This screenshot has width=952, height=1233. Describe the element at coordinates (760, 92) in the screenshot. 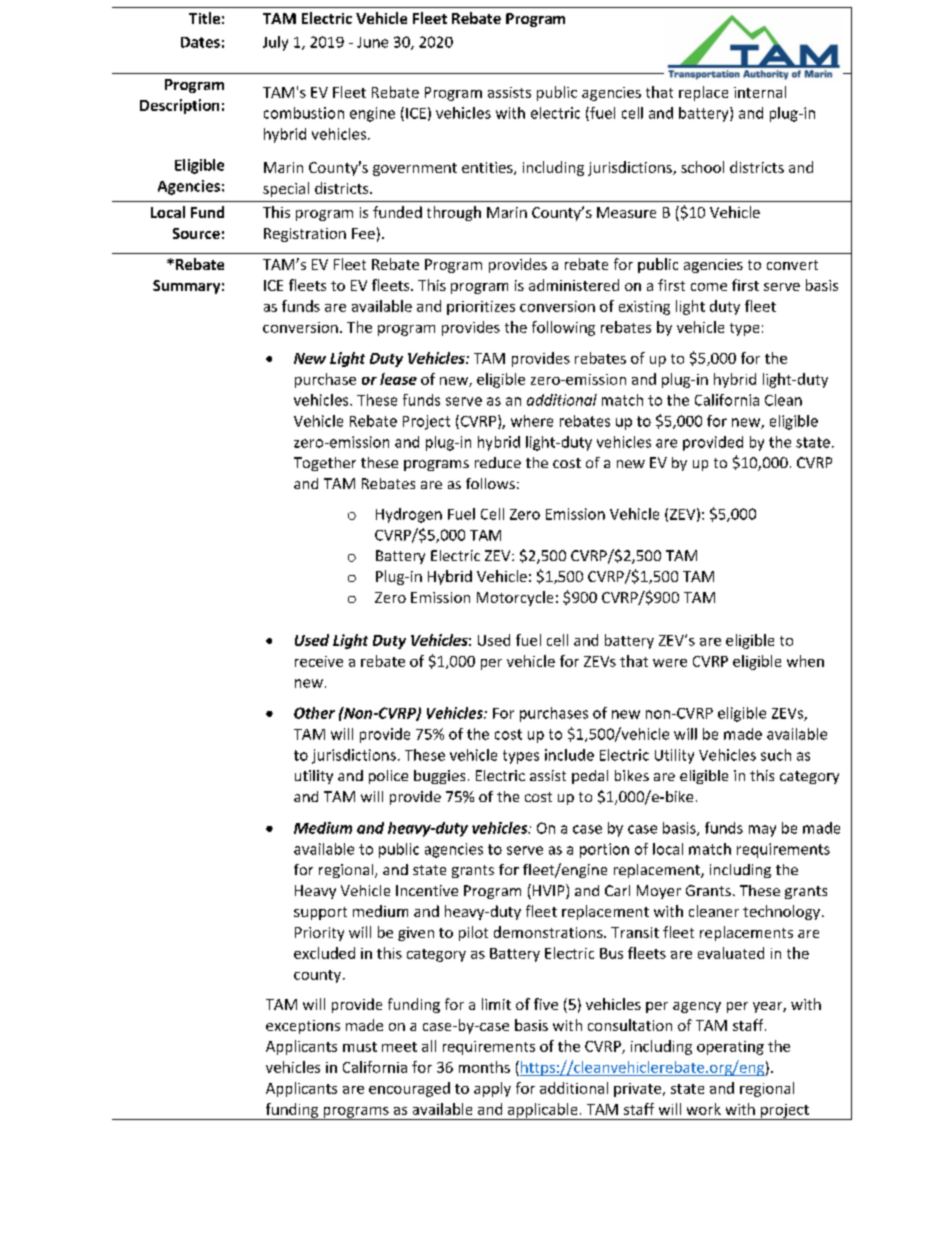

I see `internal` at that location.
